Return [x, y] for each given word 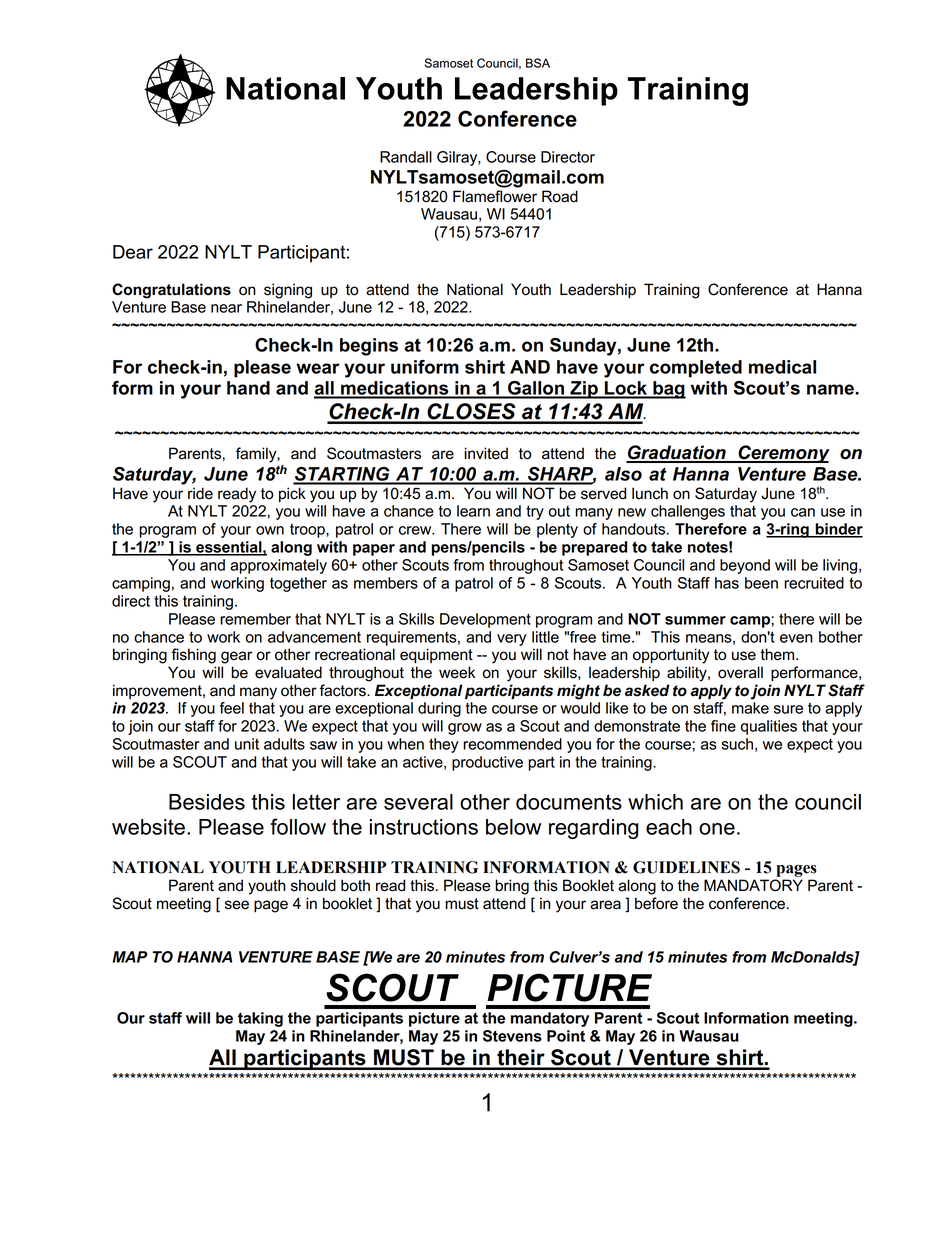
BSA [538, 63]
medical [782, 367]
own [270, 530]
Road [560, 196]
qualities [769, 727]
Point [566, 1036]
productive [487, 763]
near [226, 308]
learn [473, 511]
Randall [406, 157]
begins [369, 347]
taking [260, 1019]
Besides [207, 802]
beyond [745, 566]
